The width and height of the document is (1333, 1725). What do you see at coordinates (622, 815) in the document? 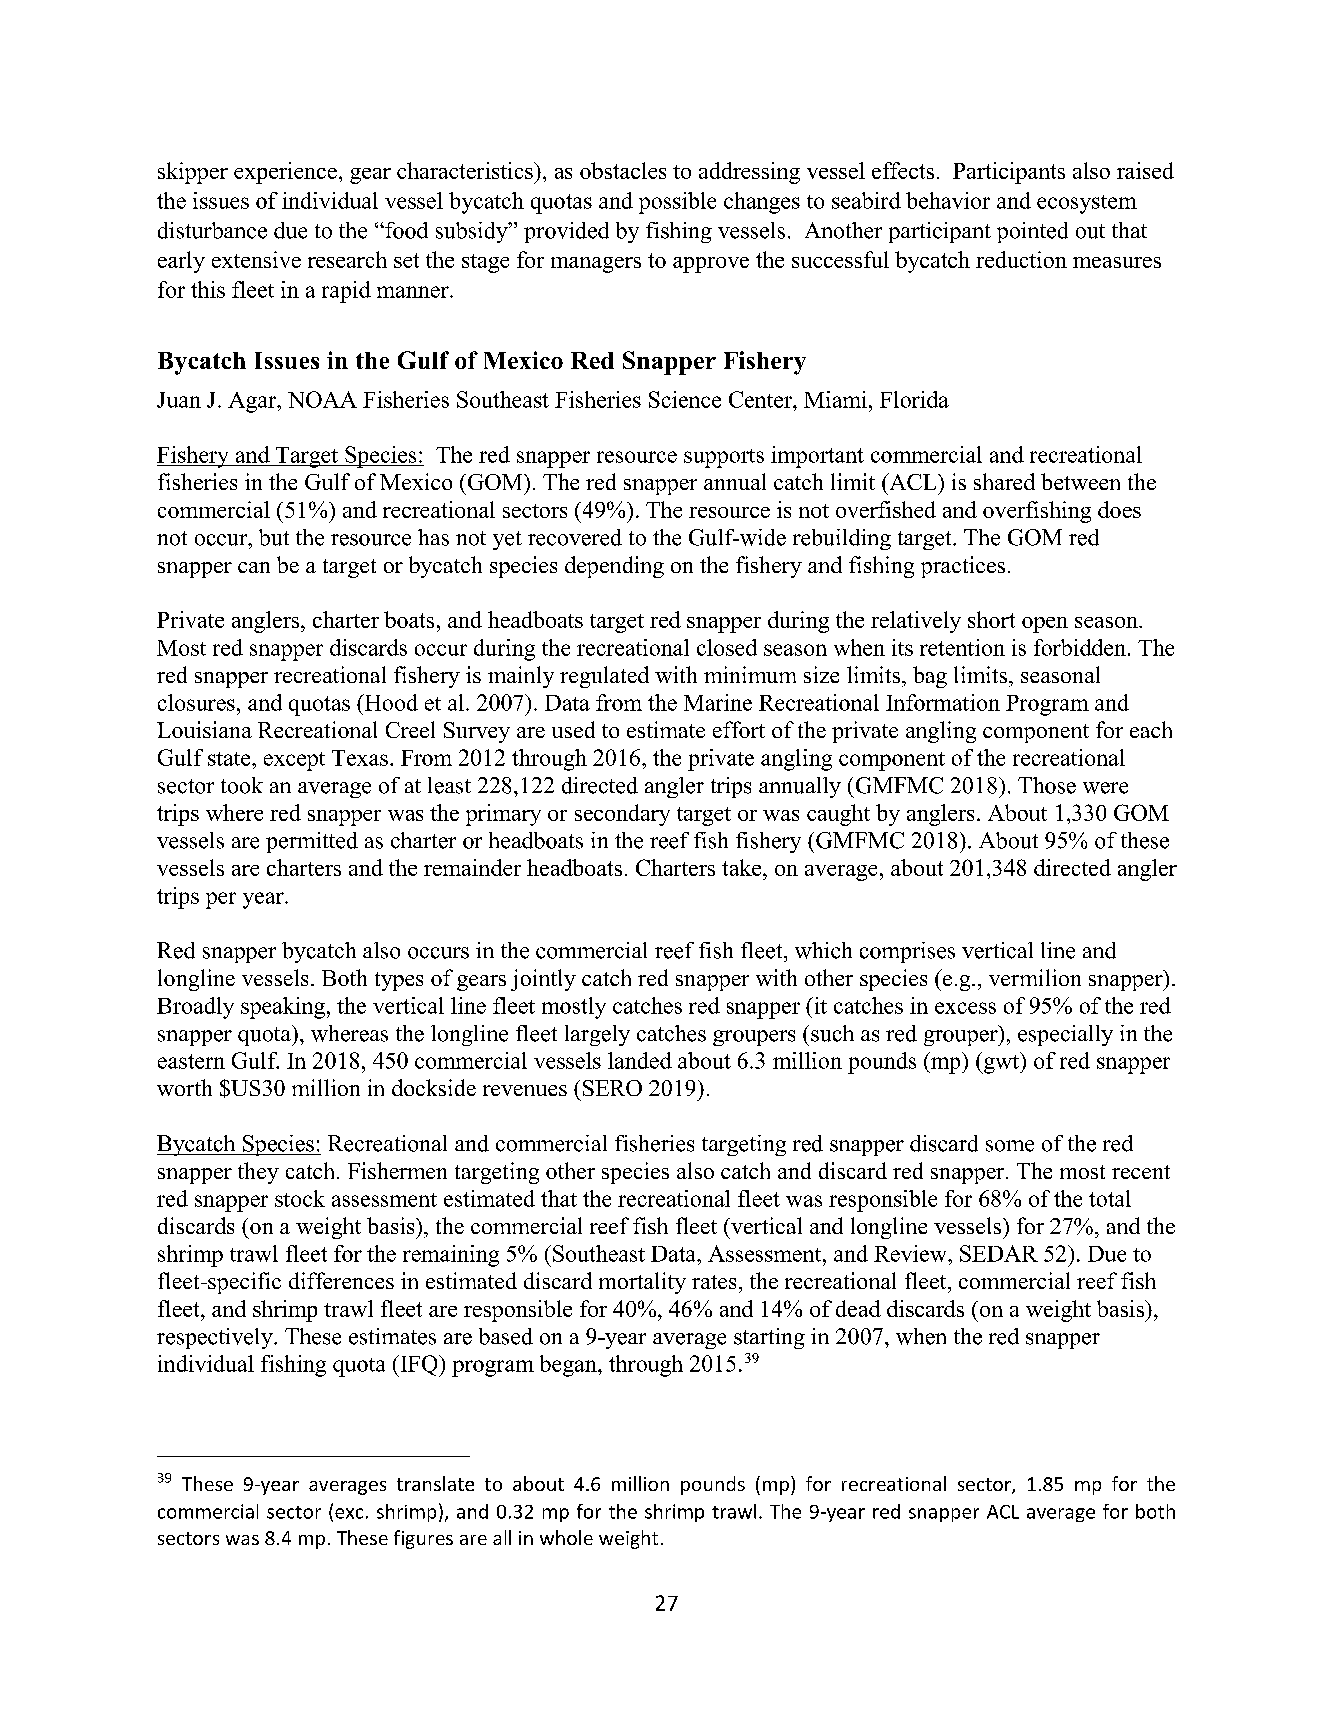
I see `secondary` at bounding box center [622, 815].
